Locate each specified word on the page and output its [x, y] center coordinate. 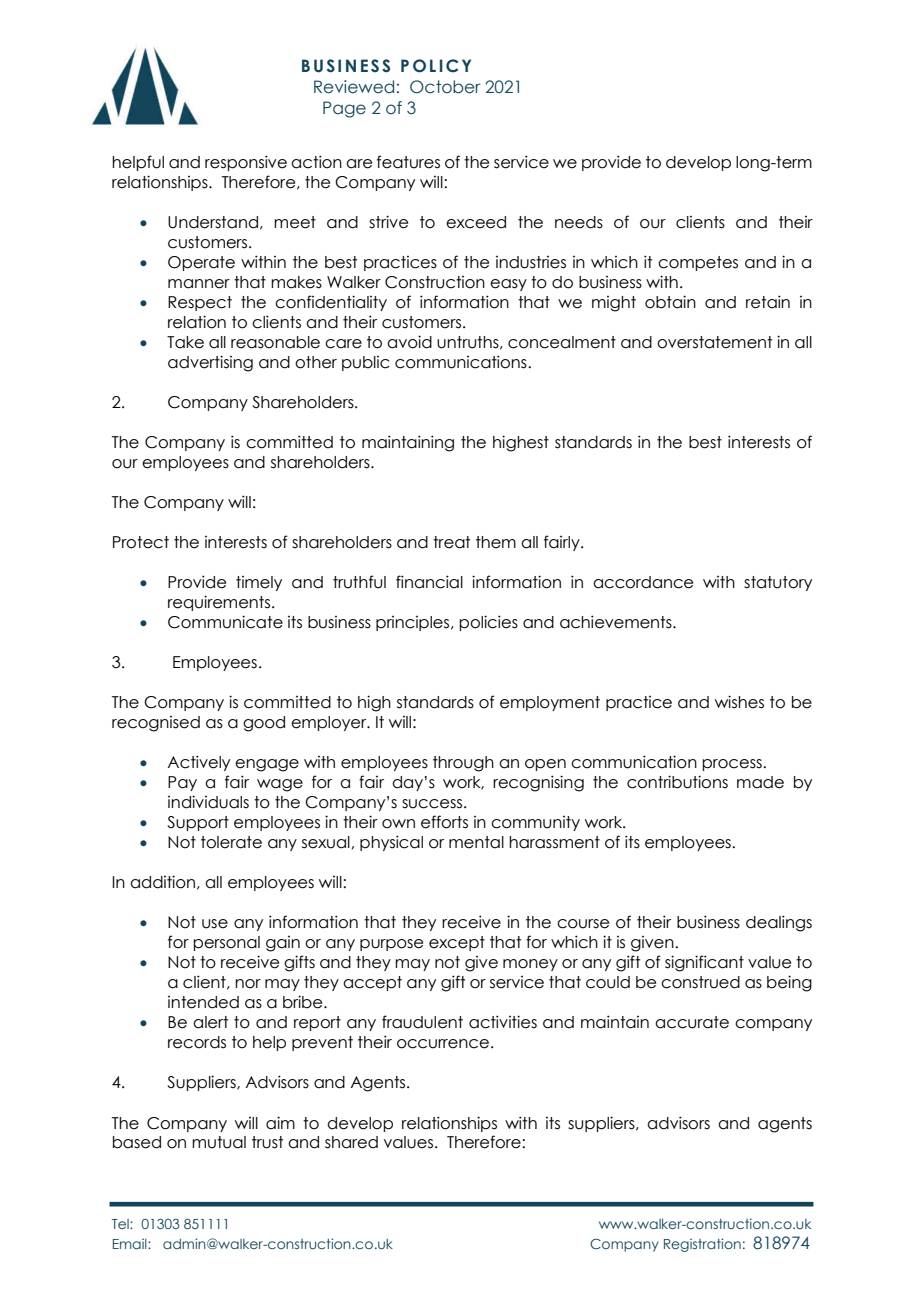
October [445, 87]
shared [351, 1142]
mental [476, 842]
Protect [141, 542]
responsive [246, 163]
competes [698, 263]
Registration [702, 1245]
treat [451, 542]
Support [198, 823]
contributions [677, 782]
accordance [643, 582]
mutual [219, 1142]
